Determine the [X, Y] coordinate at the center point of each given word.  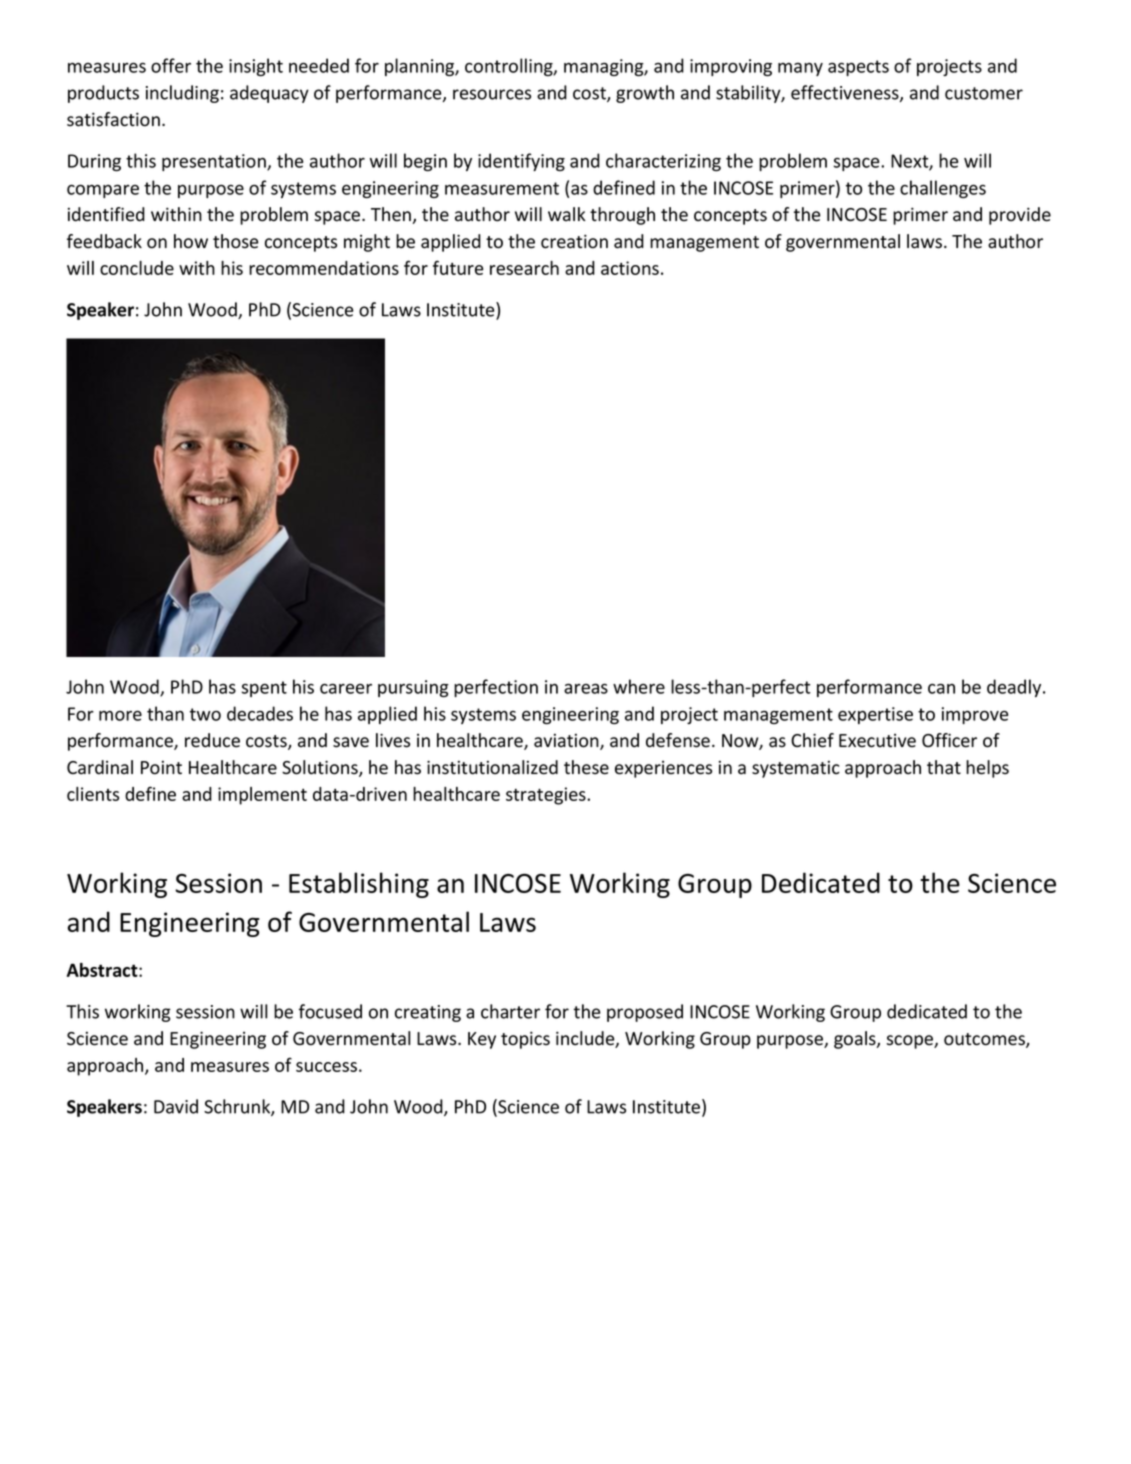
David [176, 1106]
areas [586, 688]
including [182, 94]
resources [492, 94]
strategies [547, 796]
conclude [137, 268]
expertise [875, 715]
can [941, 689]
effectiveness [846, 93]
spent [264, 689]
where [639, 686]
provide [1020, 216]
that [944, 767]
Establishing [359, 885]
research [524, 268]
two [205, 714]
